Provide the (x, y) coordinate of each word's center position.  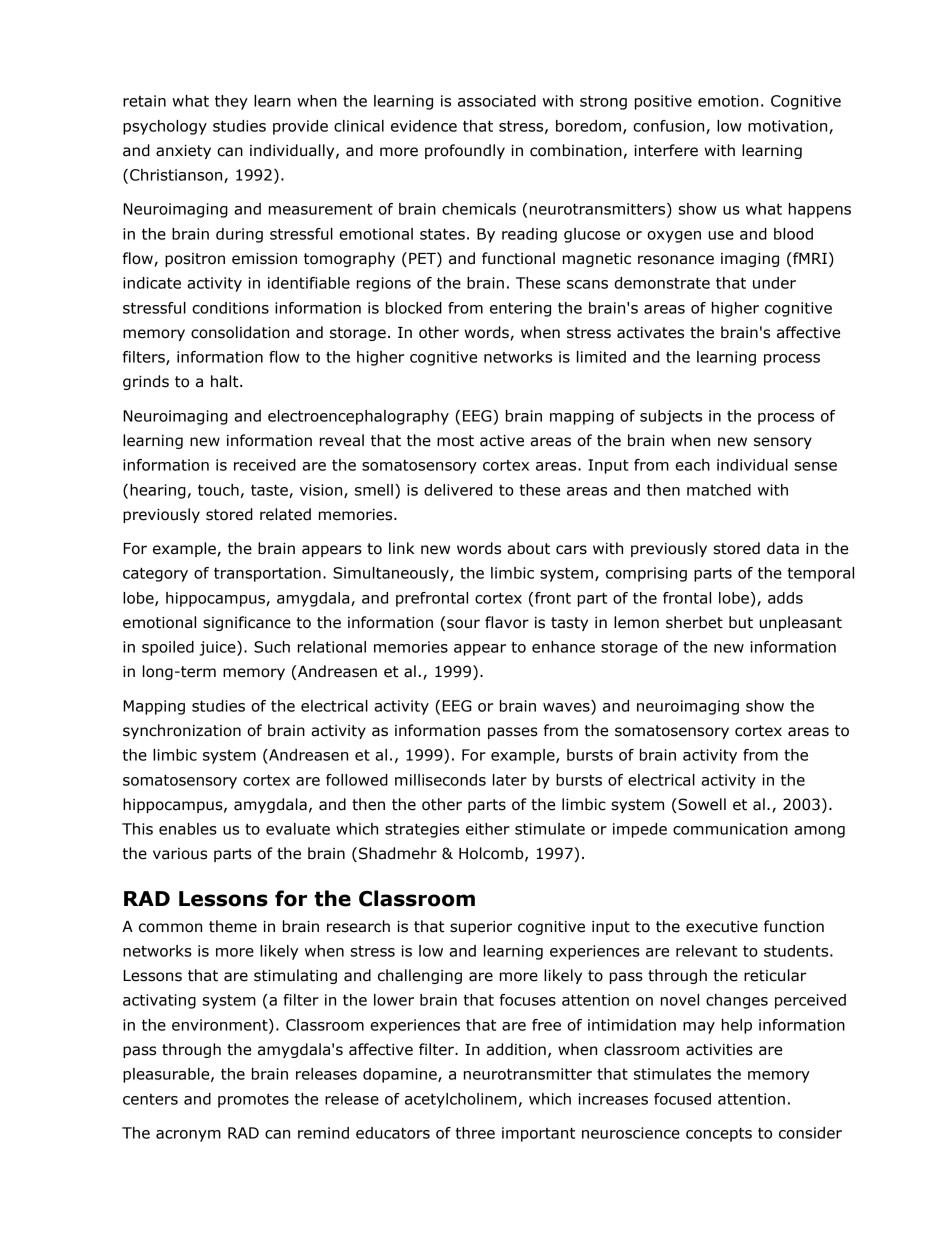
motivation (789, 127)
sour (463, 624)
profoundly (465, 151)
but (741, 622)
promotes (253, 1101)
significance (247, 623)
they (231, 102)
